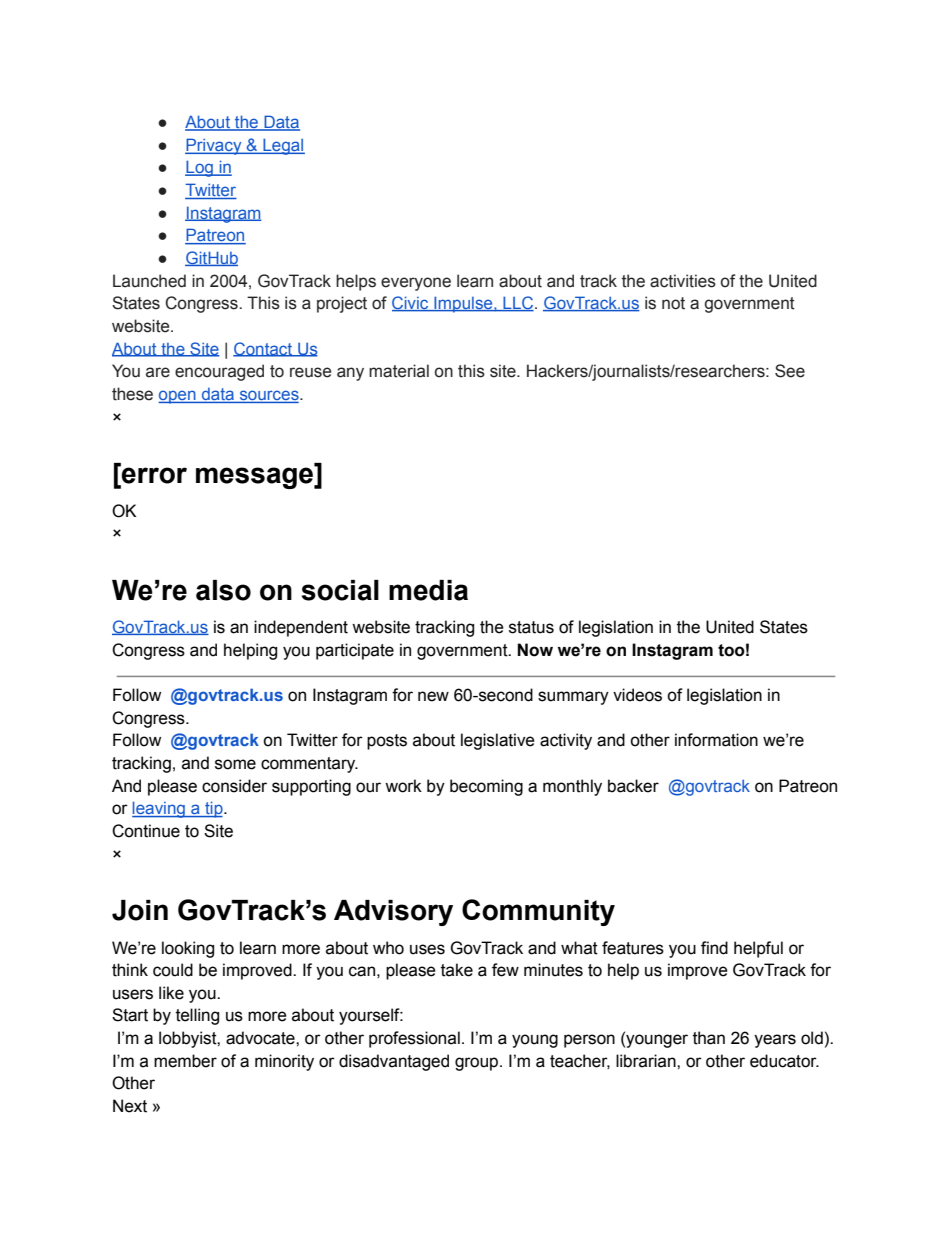  Describe the element at coordinates (478, 1064) in the screenshot. I see `group` at that location.
